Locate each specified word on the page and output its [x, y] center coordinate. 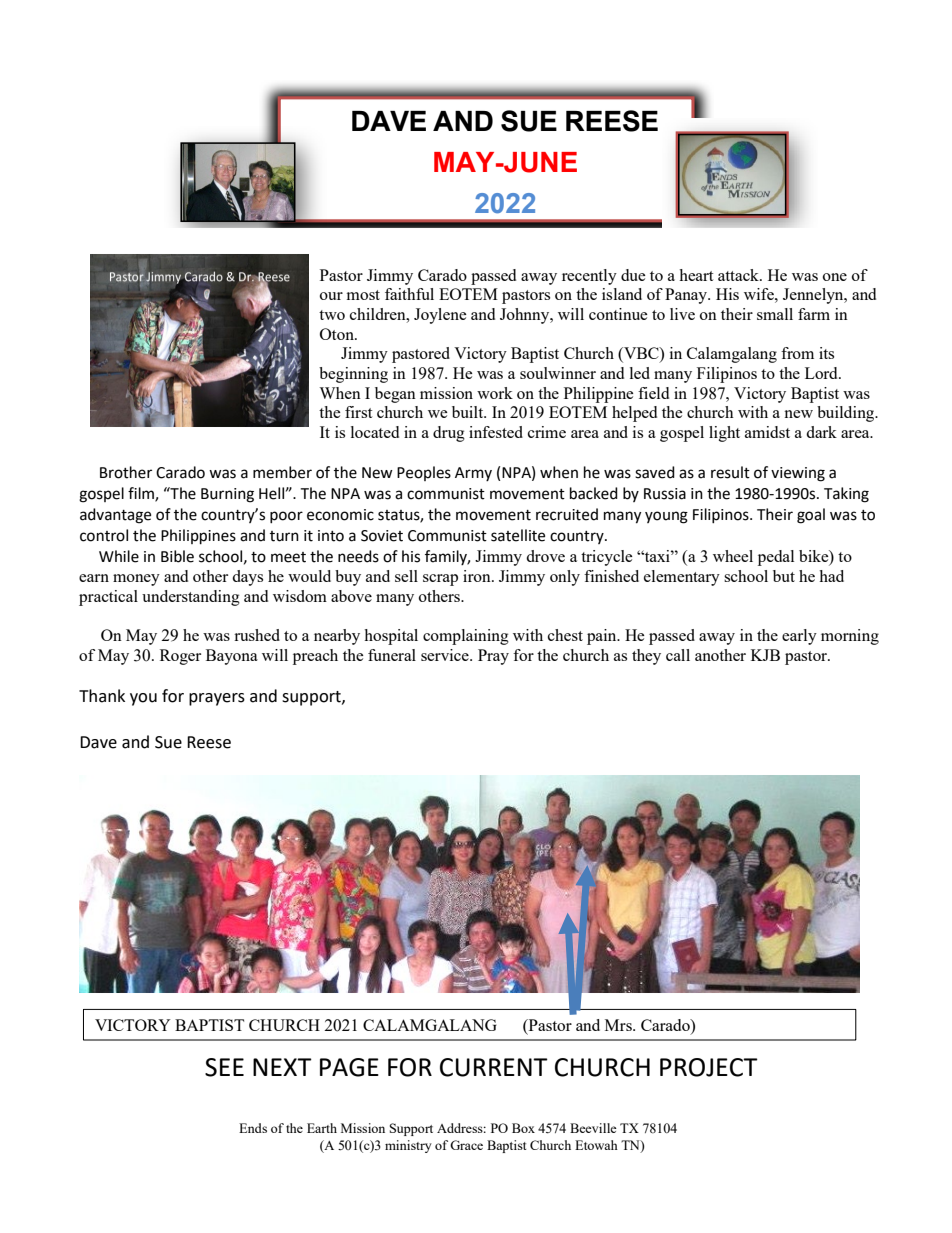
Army [473, 474]
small [775, 314]
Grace [466, 1145]
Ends [253, 1128]
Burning [227, 495]
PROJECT [709, 1067]
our [331, 296]
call [678, 655]
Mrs [619, 1025]
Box [523, 1128]
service [446, 655]
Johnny [526, 316]
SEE [224, 1067]
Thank [102, 696]
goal [811, 516]
